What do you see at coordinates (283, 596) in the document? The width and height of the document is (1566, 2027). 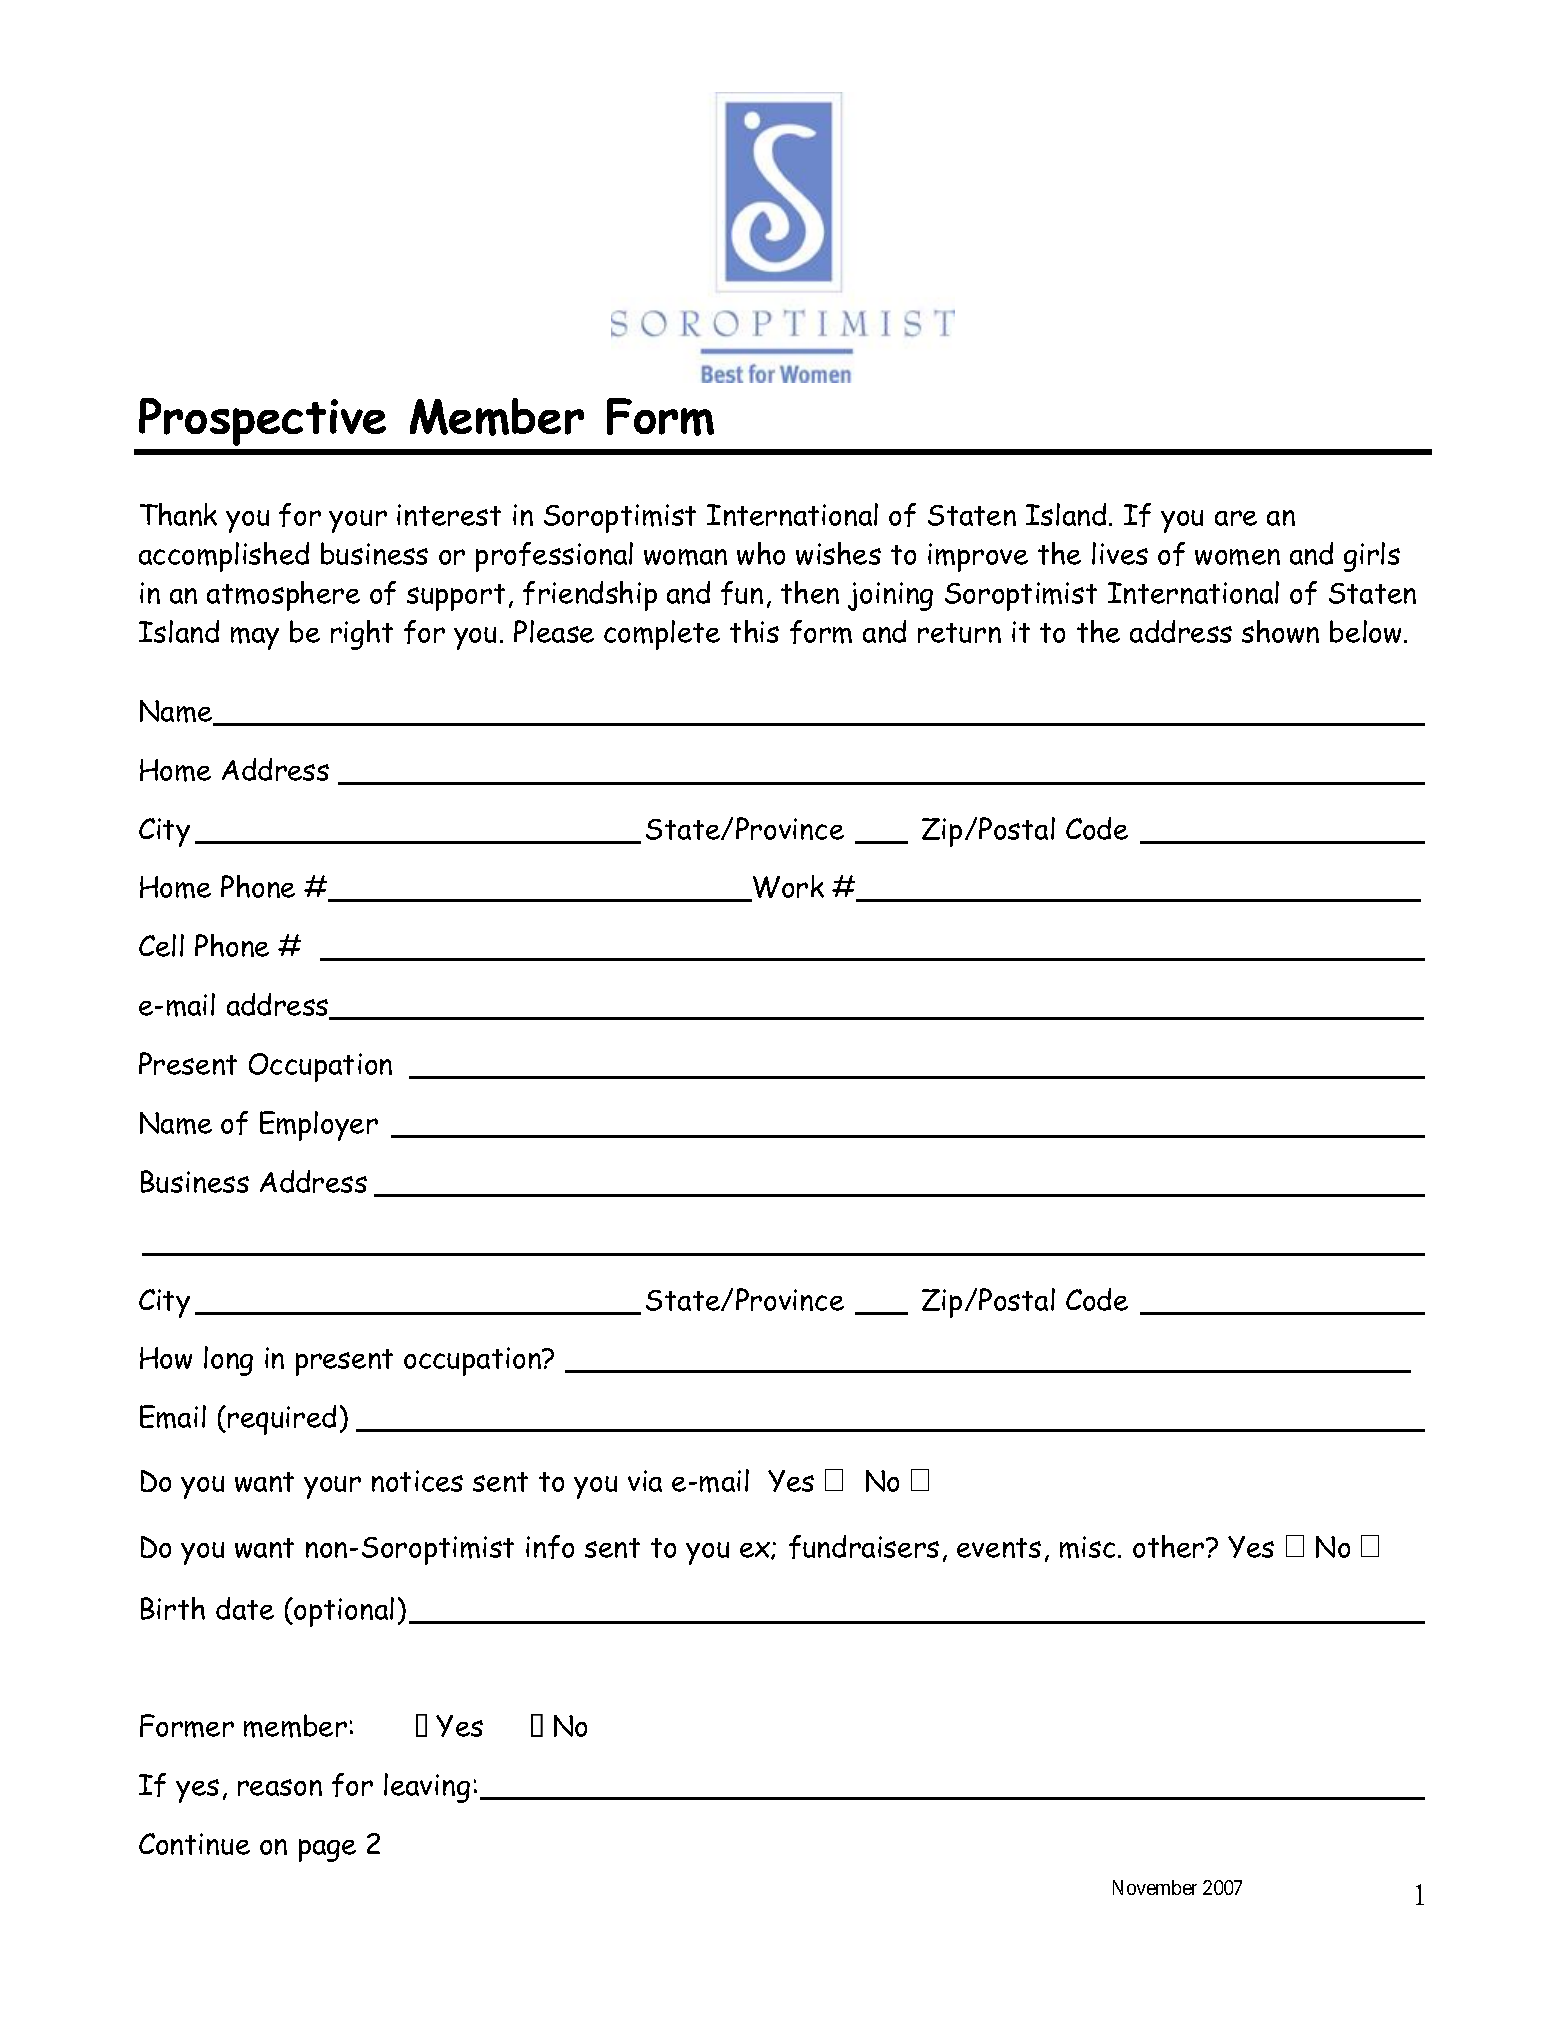 I see `atmosphere` at bounding box center [283, 596].
